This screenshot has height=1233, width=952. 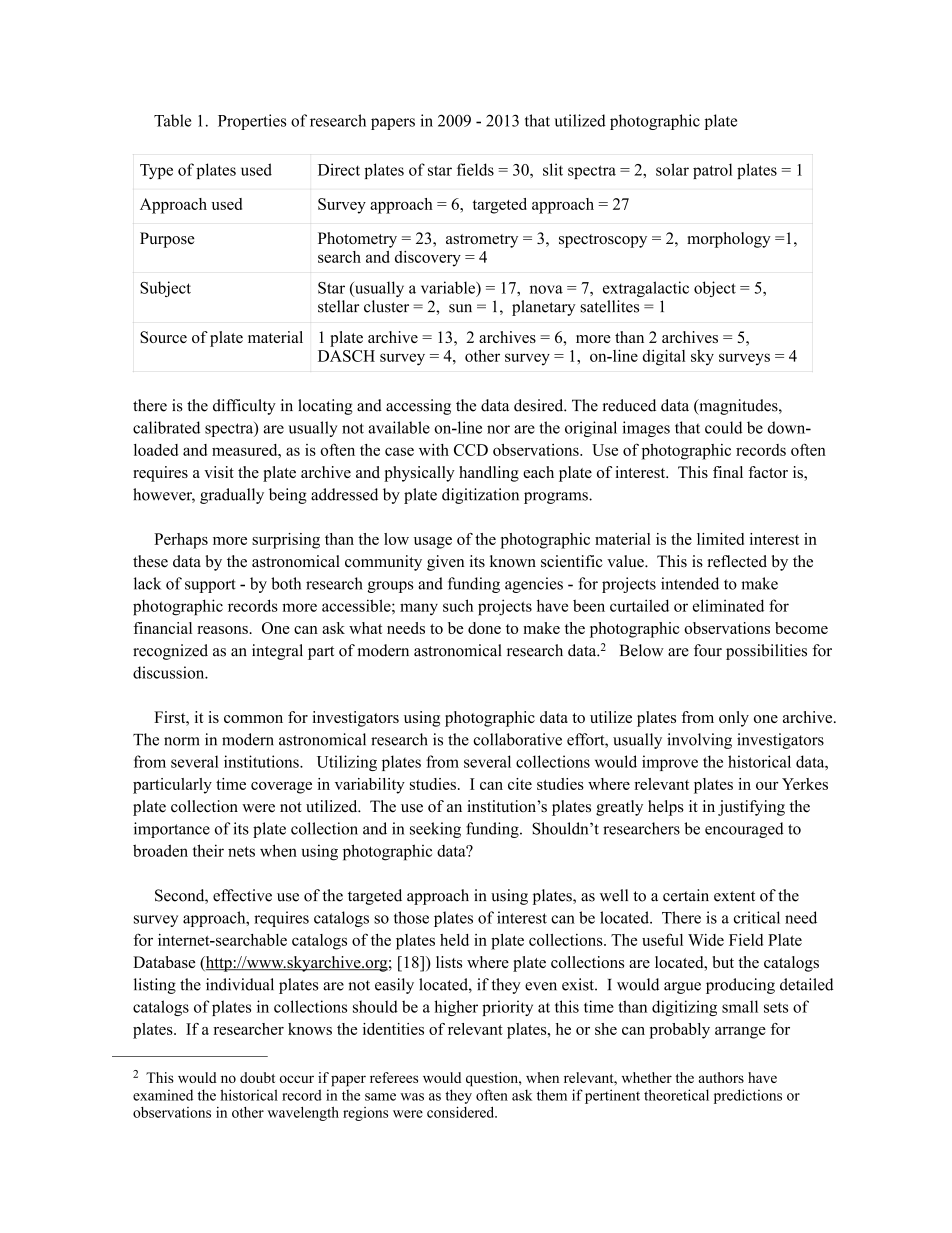 I want to click on patrol, so click(x=712, y=171).
